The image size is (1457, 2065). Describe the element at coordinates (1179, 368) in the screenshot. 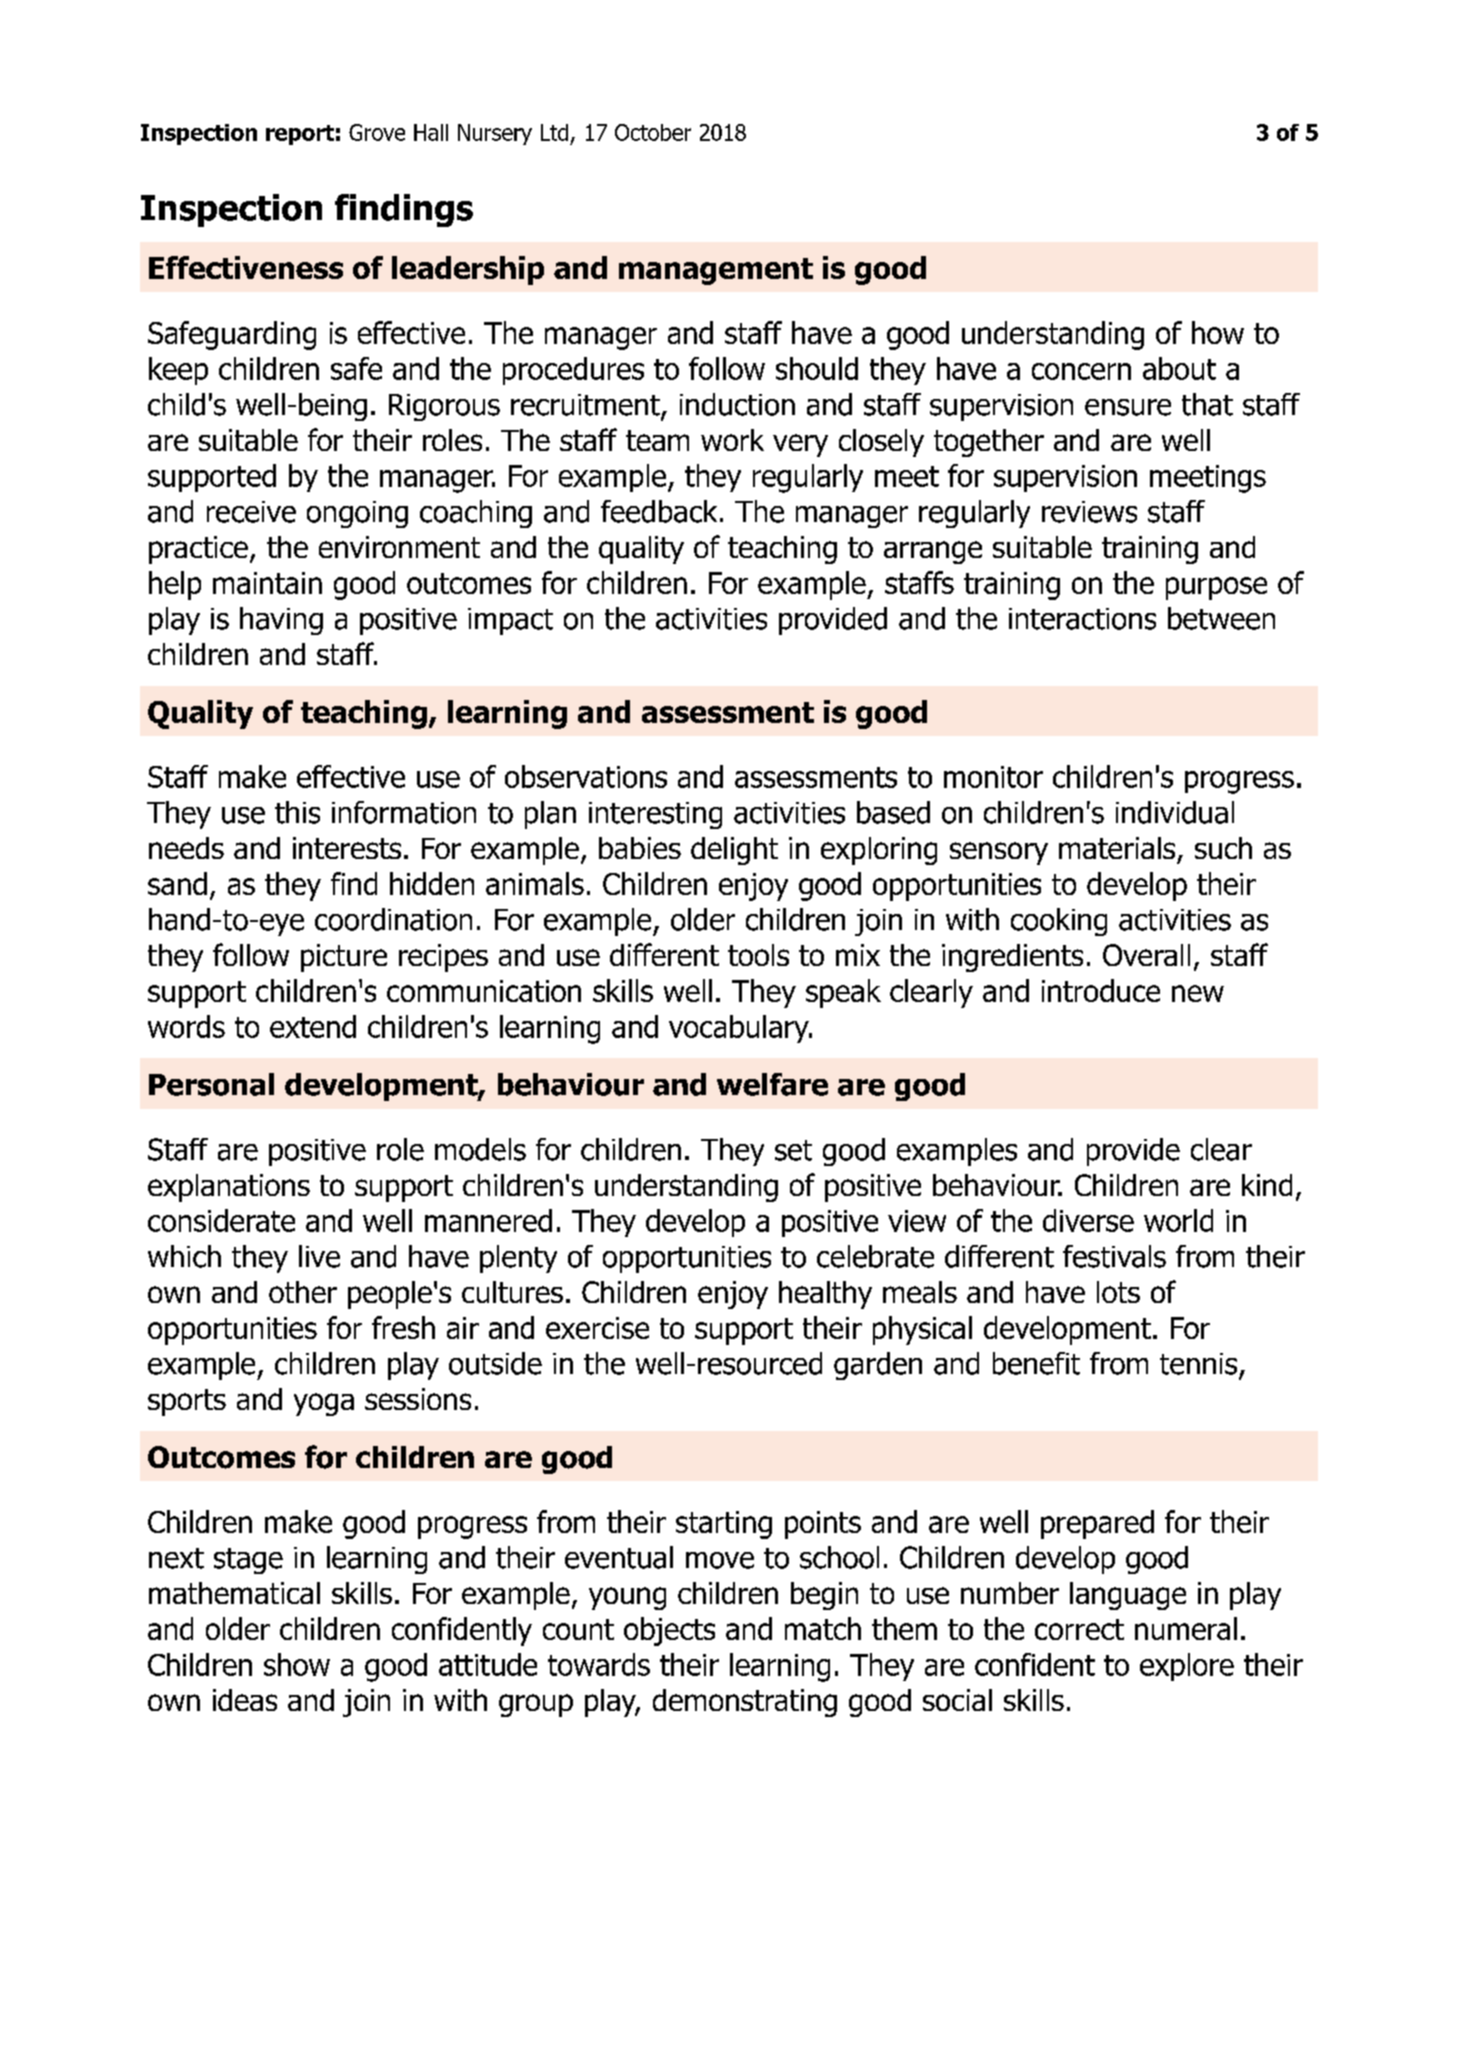

I see `about` at that location.
